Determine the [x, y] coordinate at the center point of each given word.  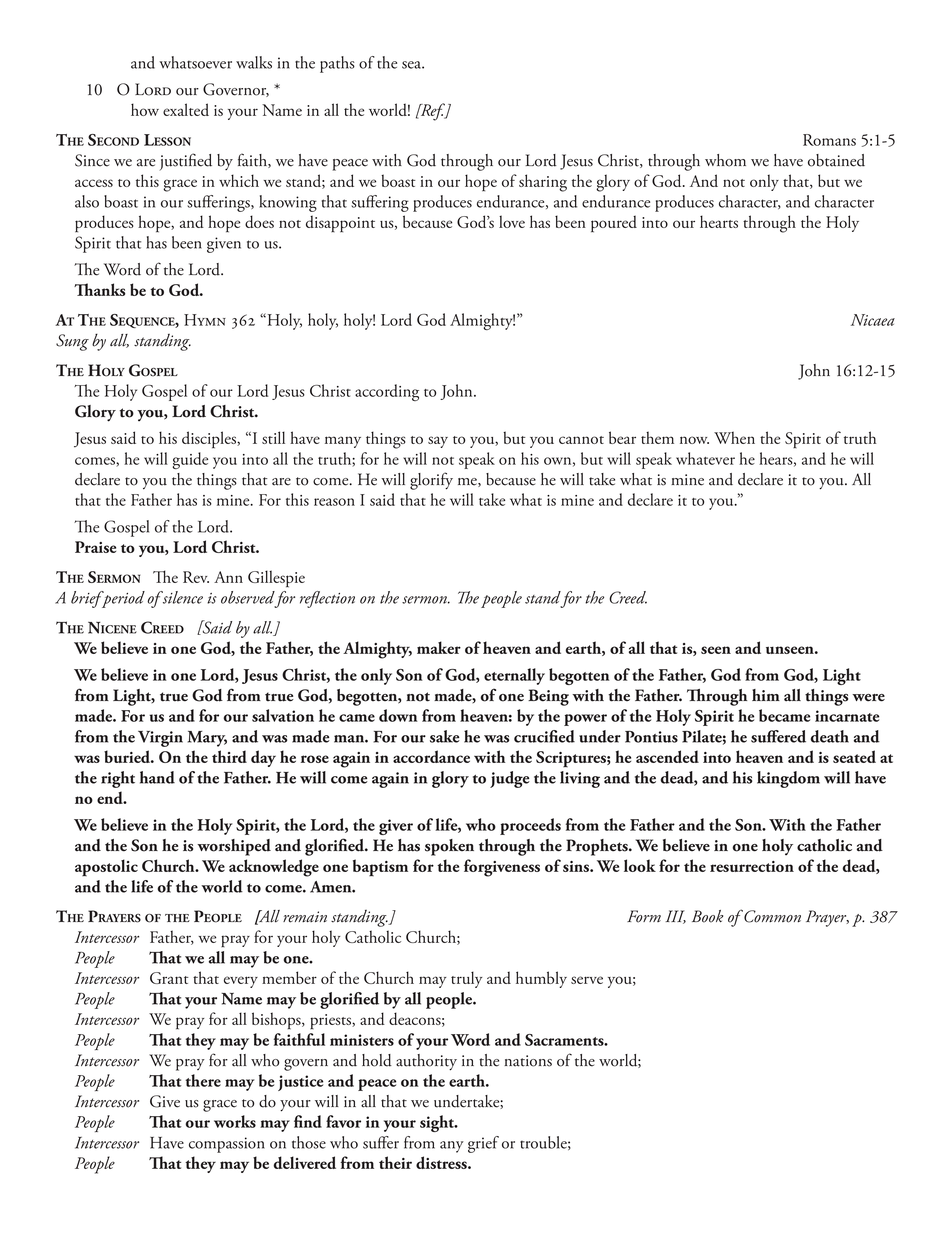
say [438, 442]
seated [854, 756]
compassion [227, 1145]
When [734, 437]
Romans [829, 140]
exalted [186, 109]
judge [510, 779]
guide [190, 460]
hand [157, 777]
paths [337, 64]
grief [483, 1144]
